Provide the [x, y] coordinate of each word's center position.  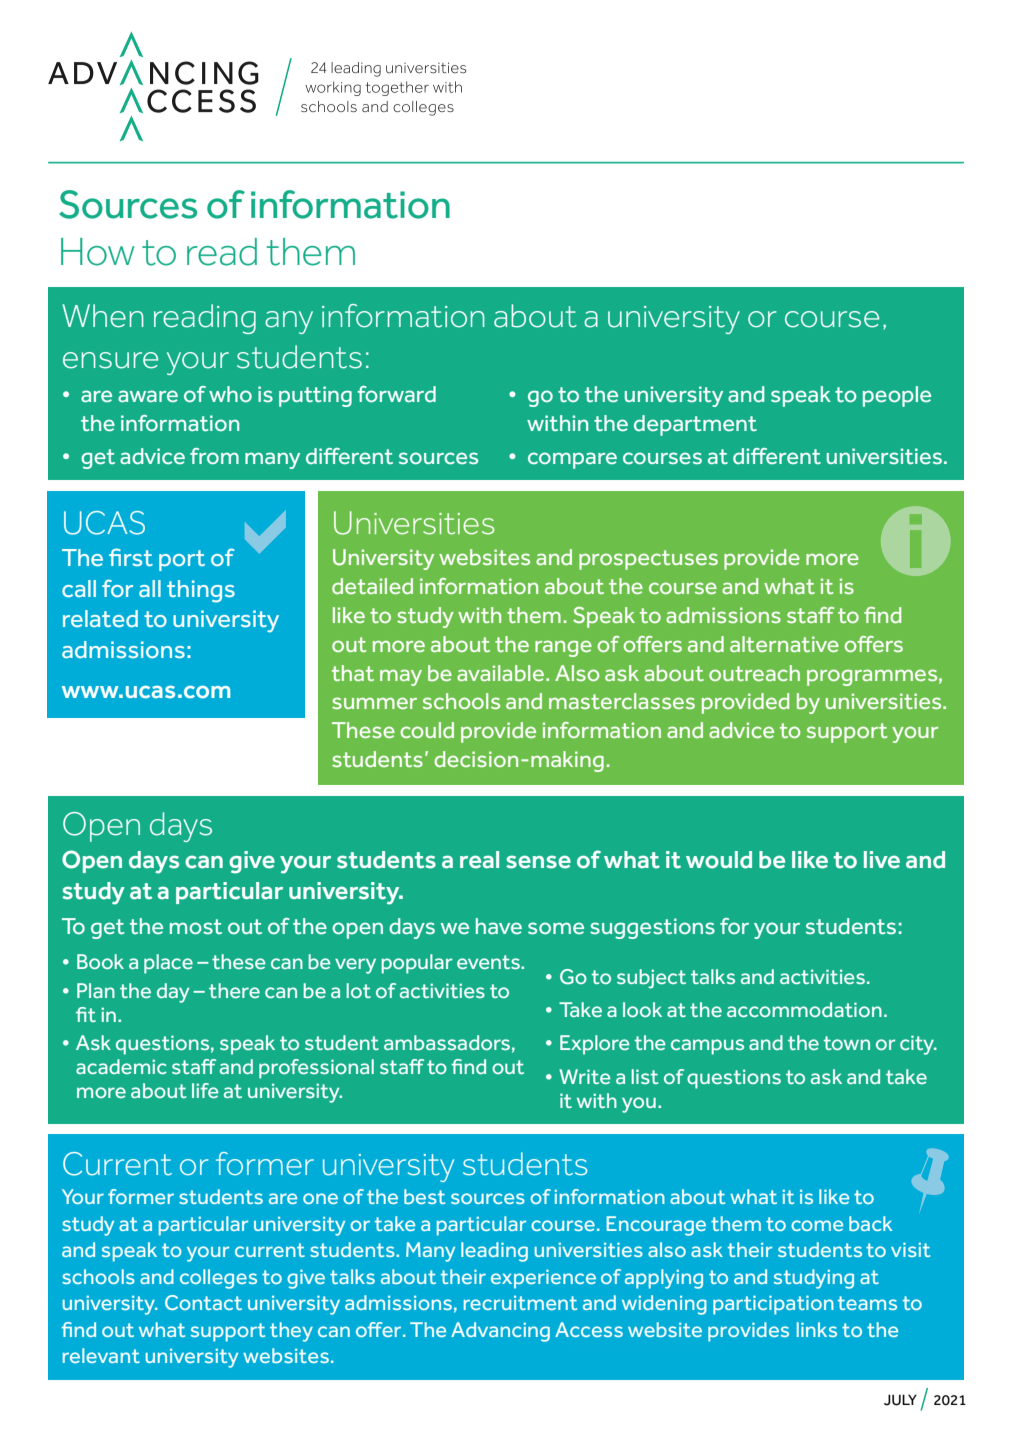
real [479, 860]
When [103, 316]
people [897, 396]
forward [396, 394]
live [882, 860]
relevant [101, 1355]
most [196, 927]
